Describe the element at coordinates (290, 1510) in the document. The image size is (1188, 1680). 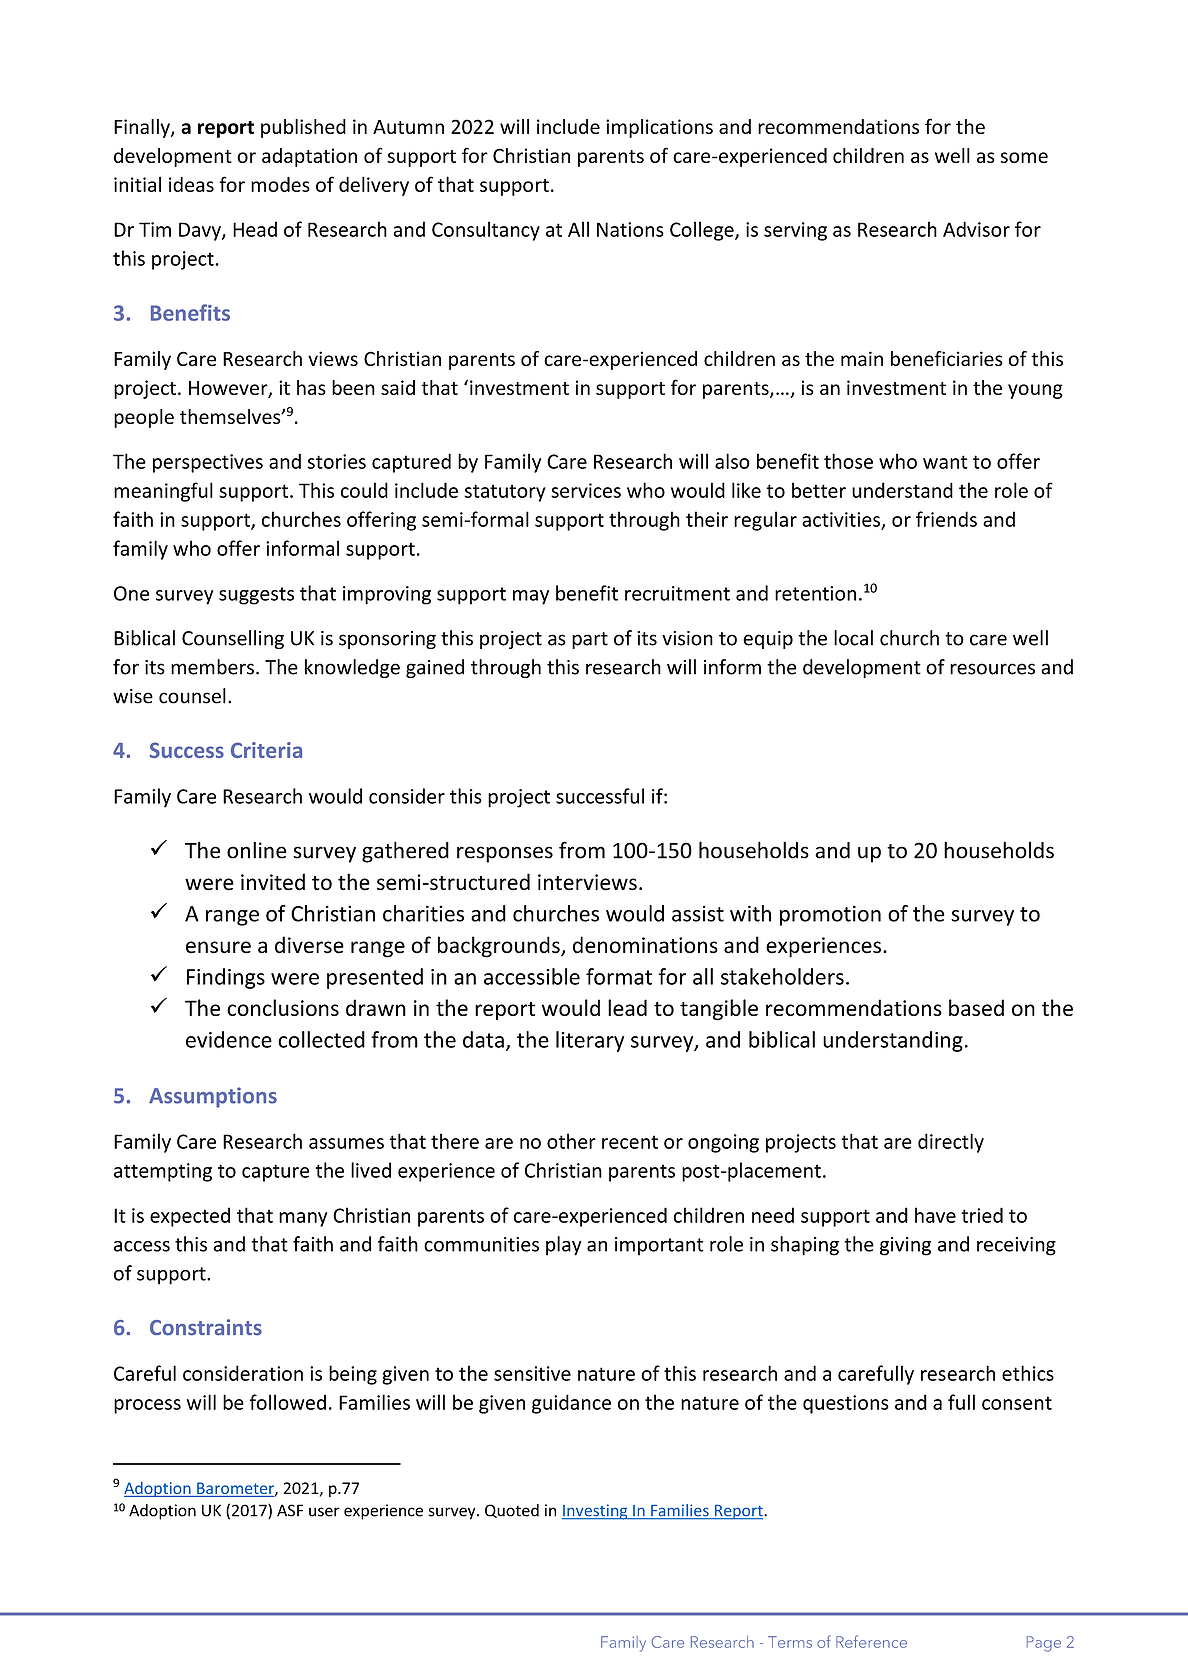
I see `ASF` at that location.
